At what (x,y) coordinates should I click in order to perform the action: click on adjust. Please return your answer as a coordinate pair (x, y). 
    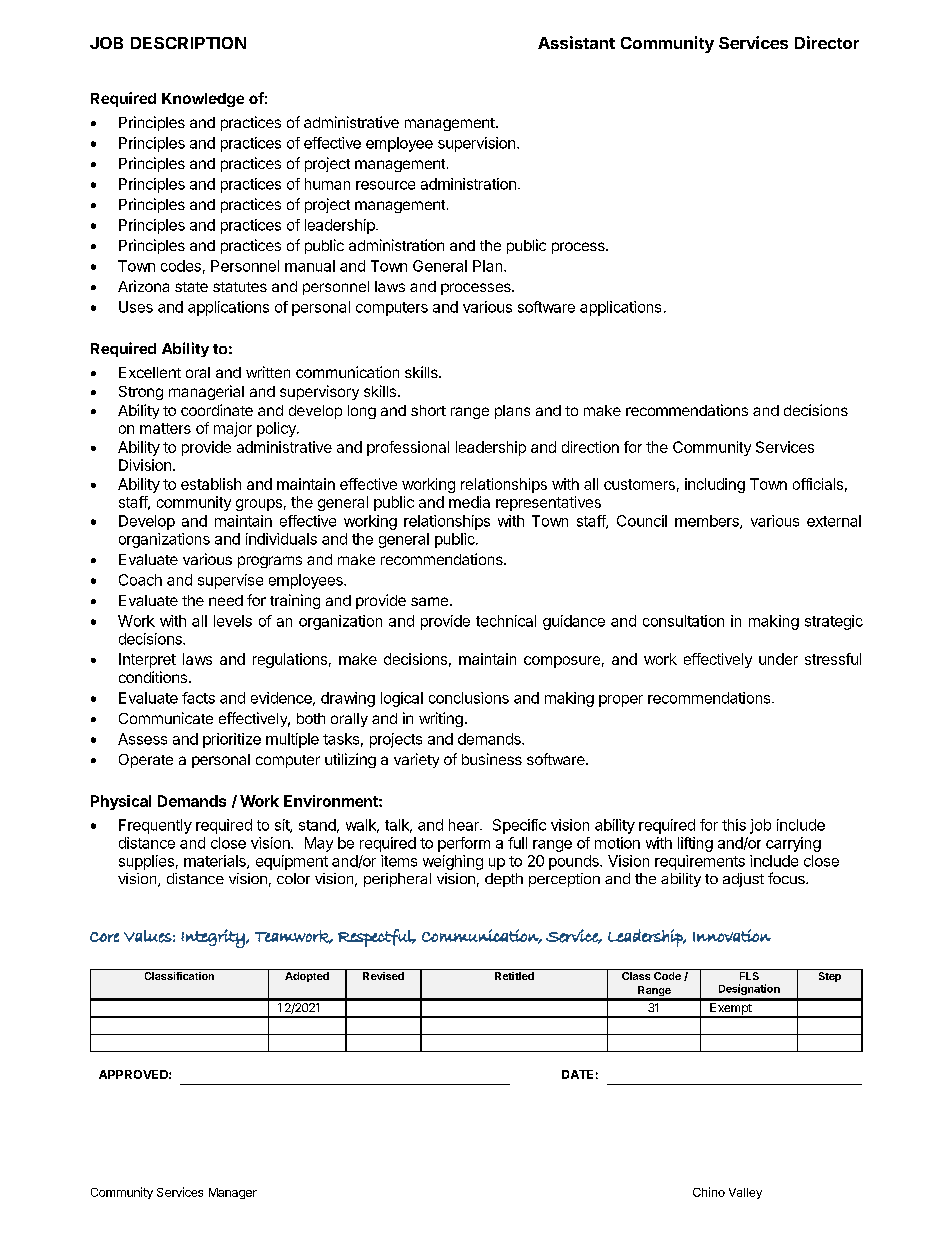
    Looking at the image, I should click on (743, 880).
